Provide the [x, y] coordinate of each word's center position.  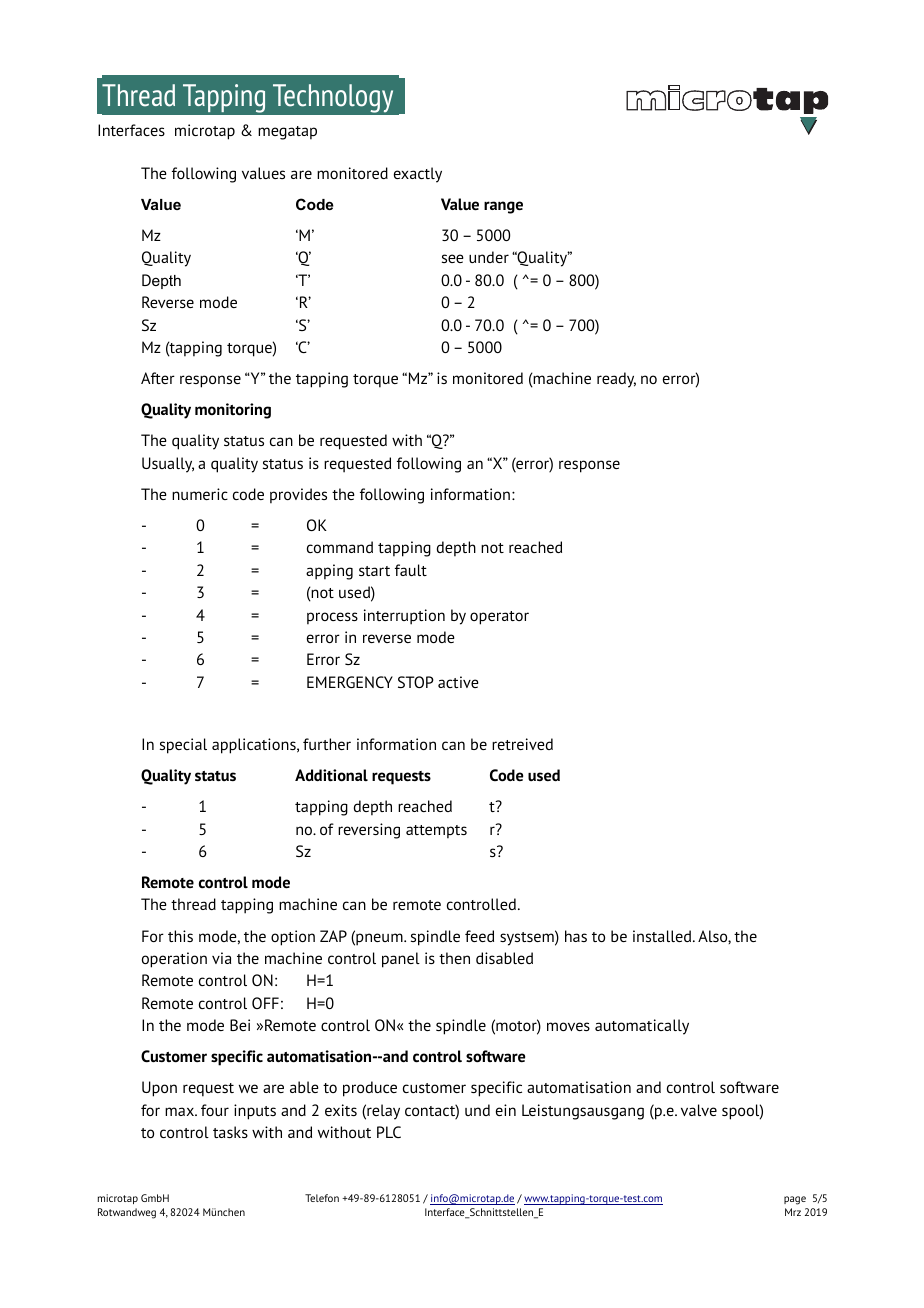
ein [506, 1110]
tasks [230, 1132]
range [503, 207]
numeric [200, 494]
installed [663, 936]
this [180, 936]
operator [499, 618]
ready [616, 380]
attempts [436, 832]
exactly [418, 175]
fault [411, 570]
